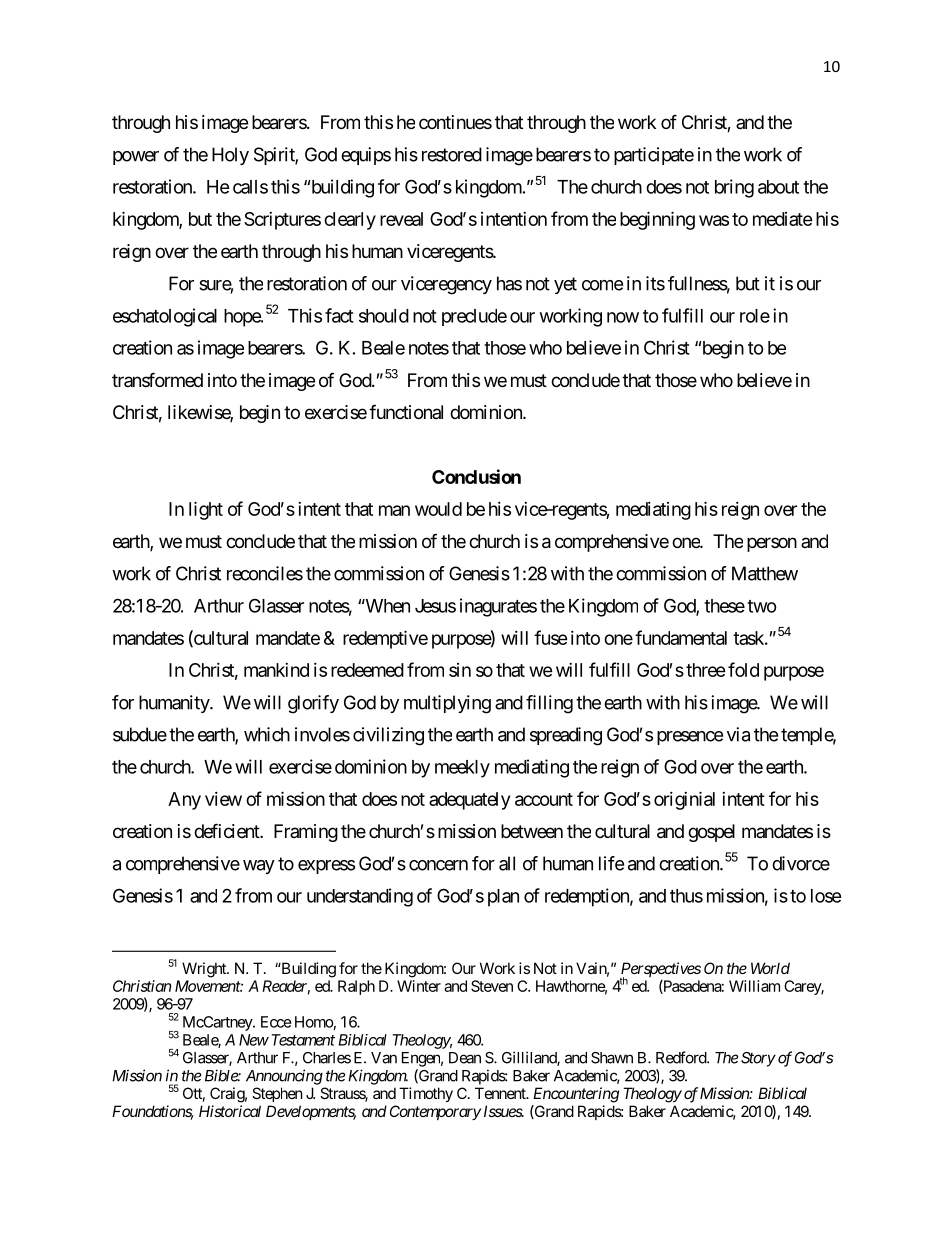 The height and width of the screenshot is (1233, 952). I want to click on restored, so click(452, 154).
